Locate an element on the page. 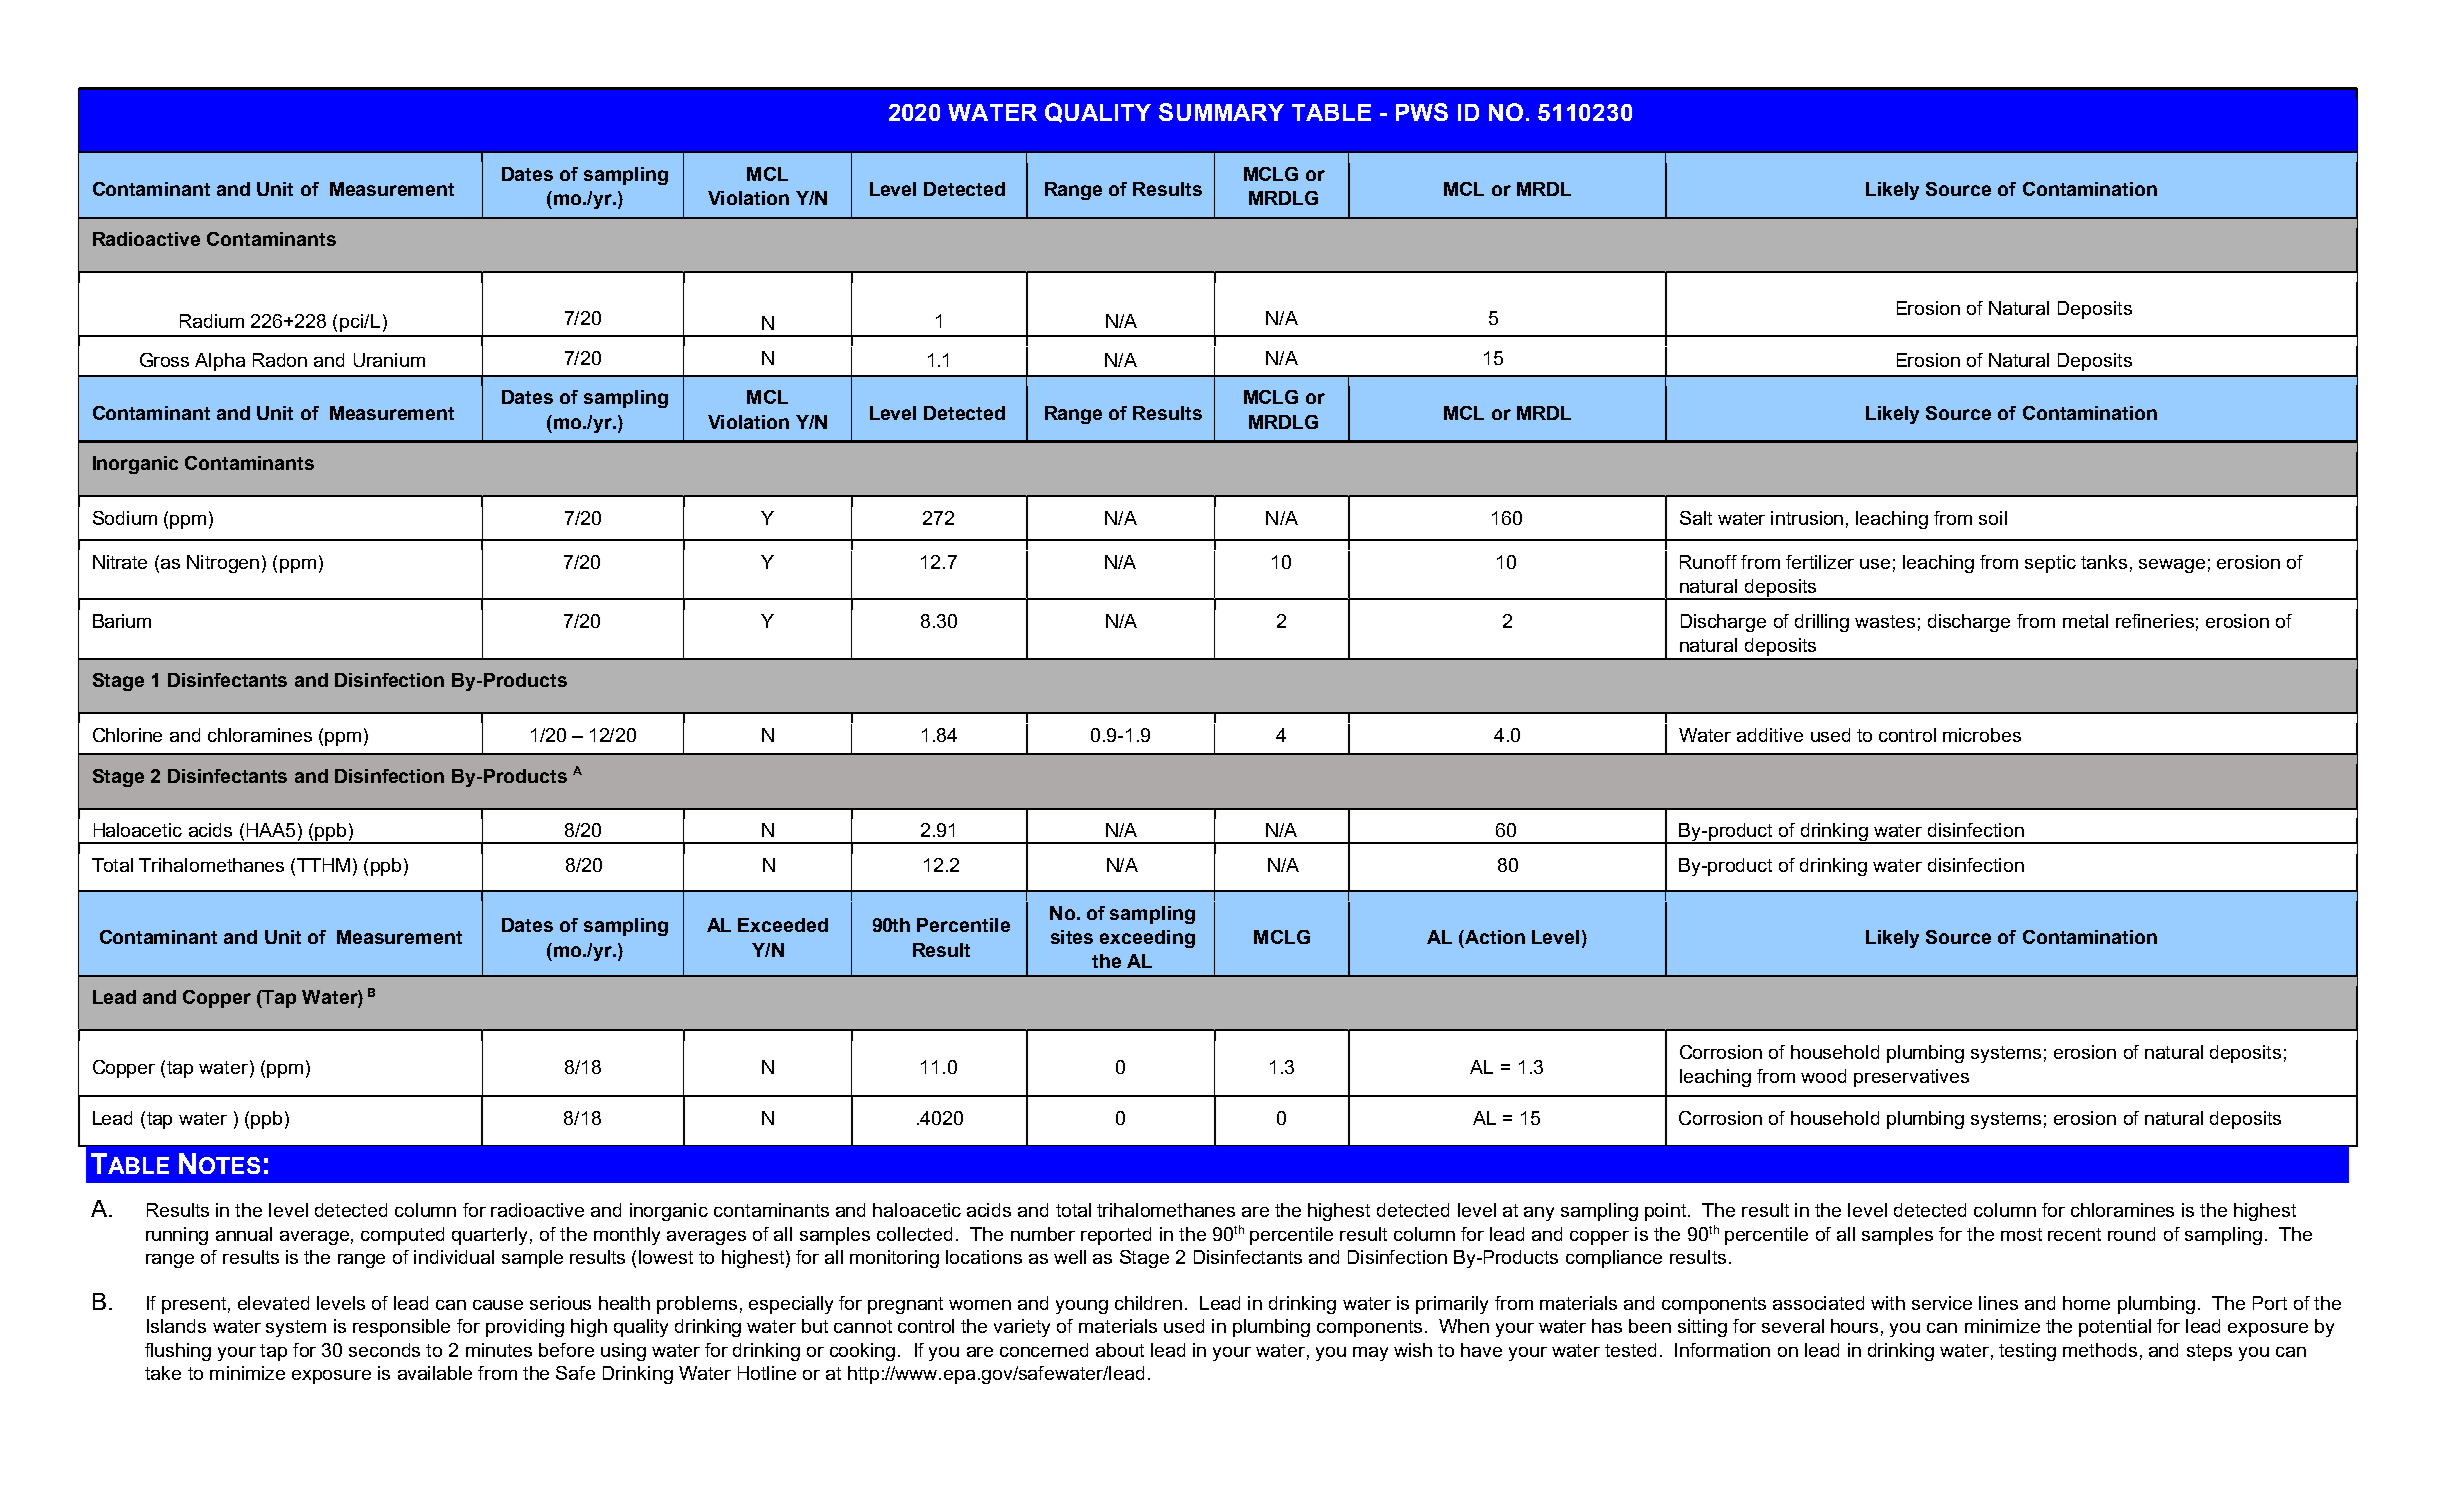  testing is located at coordinates (2027, 1352).
